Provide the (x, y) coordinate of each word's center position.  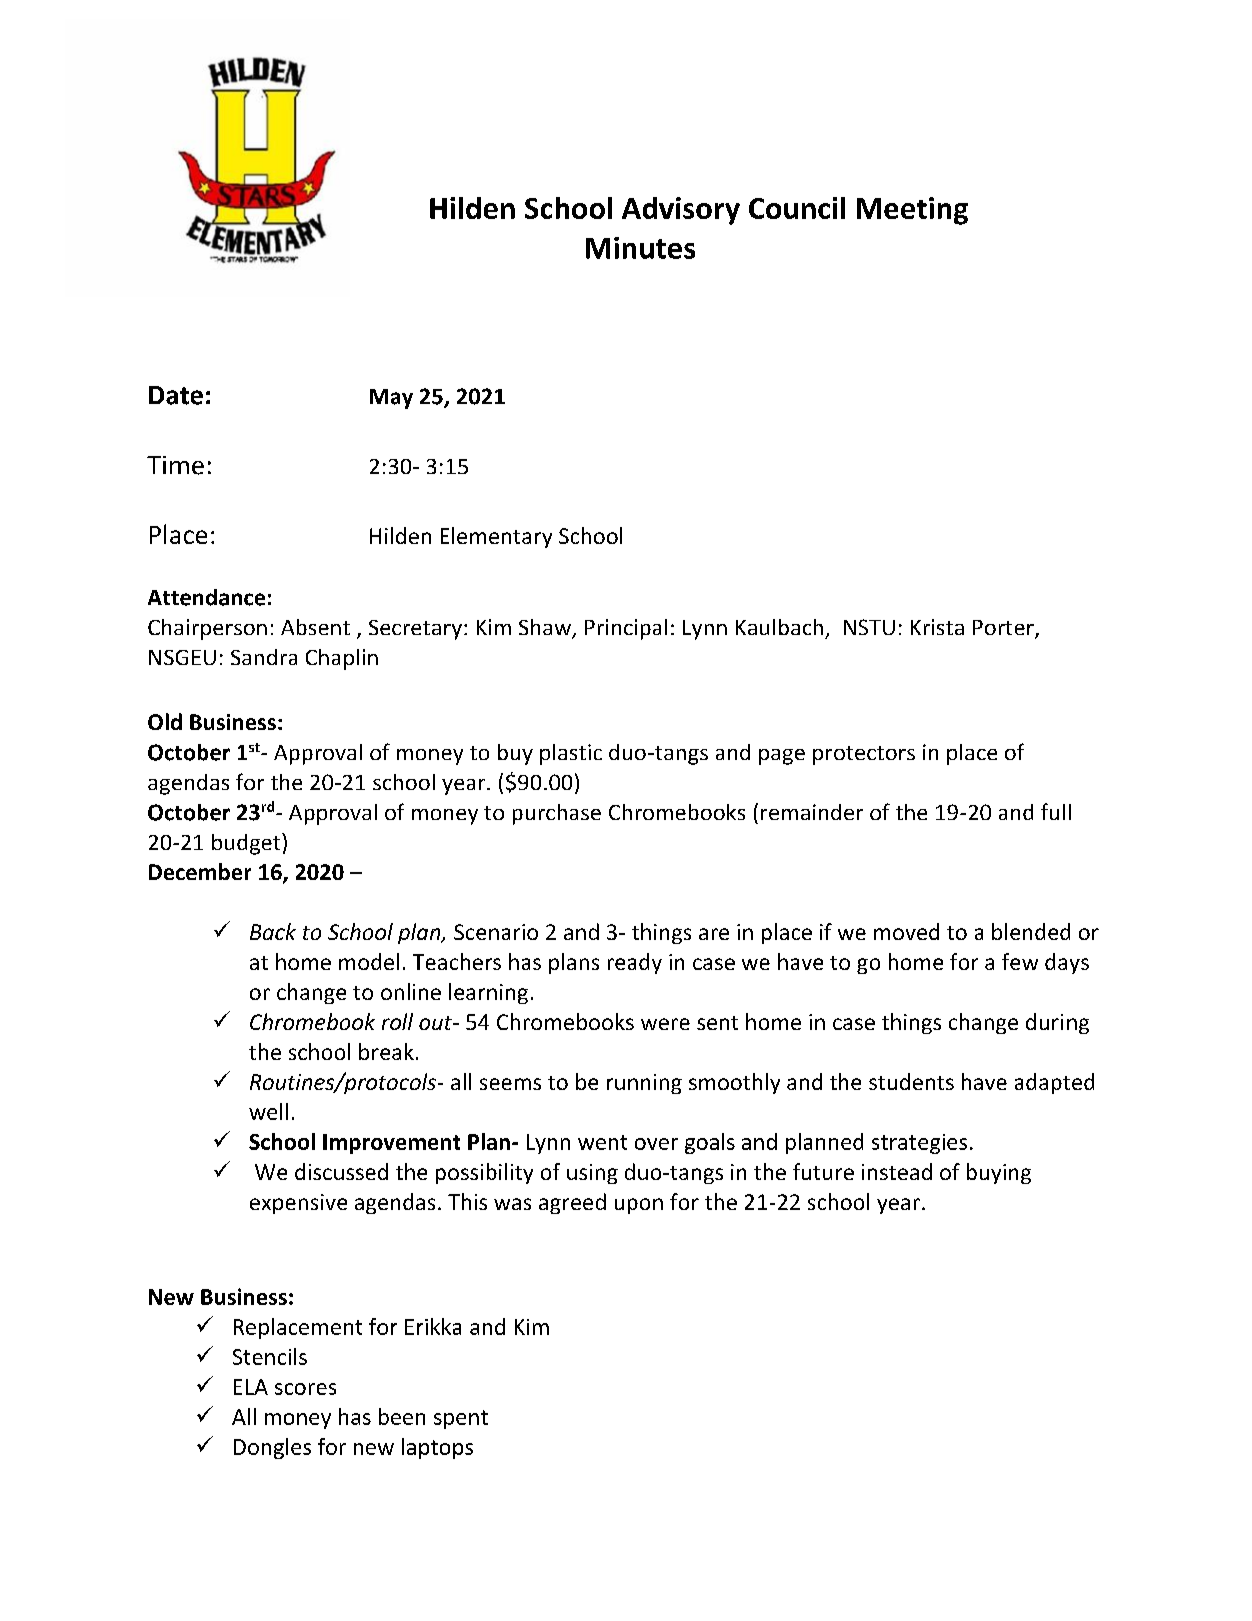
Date (176, 395)
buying (999, 1173)
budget (247, 844)
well (268, 1111)
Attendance (206, 597)
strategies (919, 1144)
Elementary (496, 537)
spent (461, 1419)
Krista (937, 627)
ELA (251, 1387)
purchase (557, 814)
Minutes (640, 248)
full (1056, 811)
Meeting (912, 211)
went (602, 1142)
